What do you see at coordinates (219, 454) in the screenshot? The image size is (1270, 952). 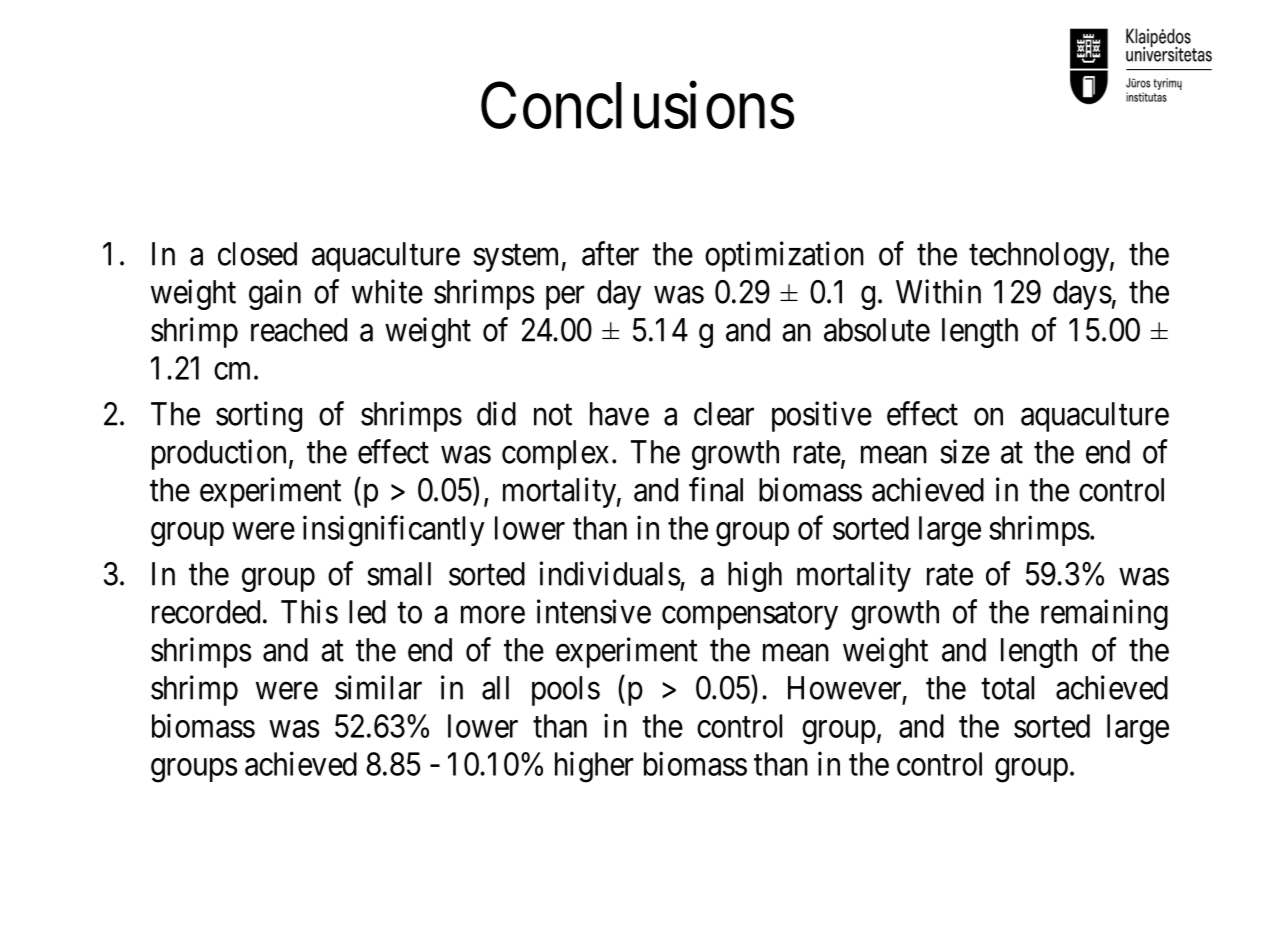 I see `production` at bounding box center [219, 454].
